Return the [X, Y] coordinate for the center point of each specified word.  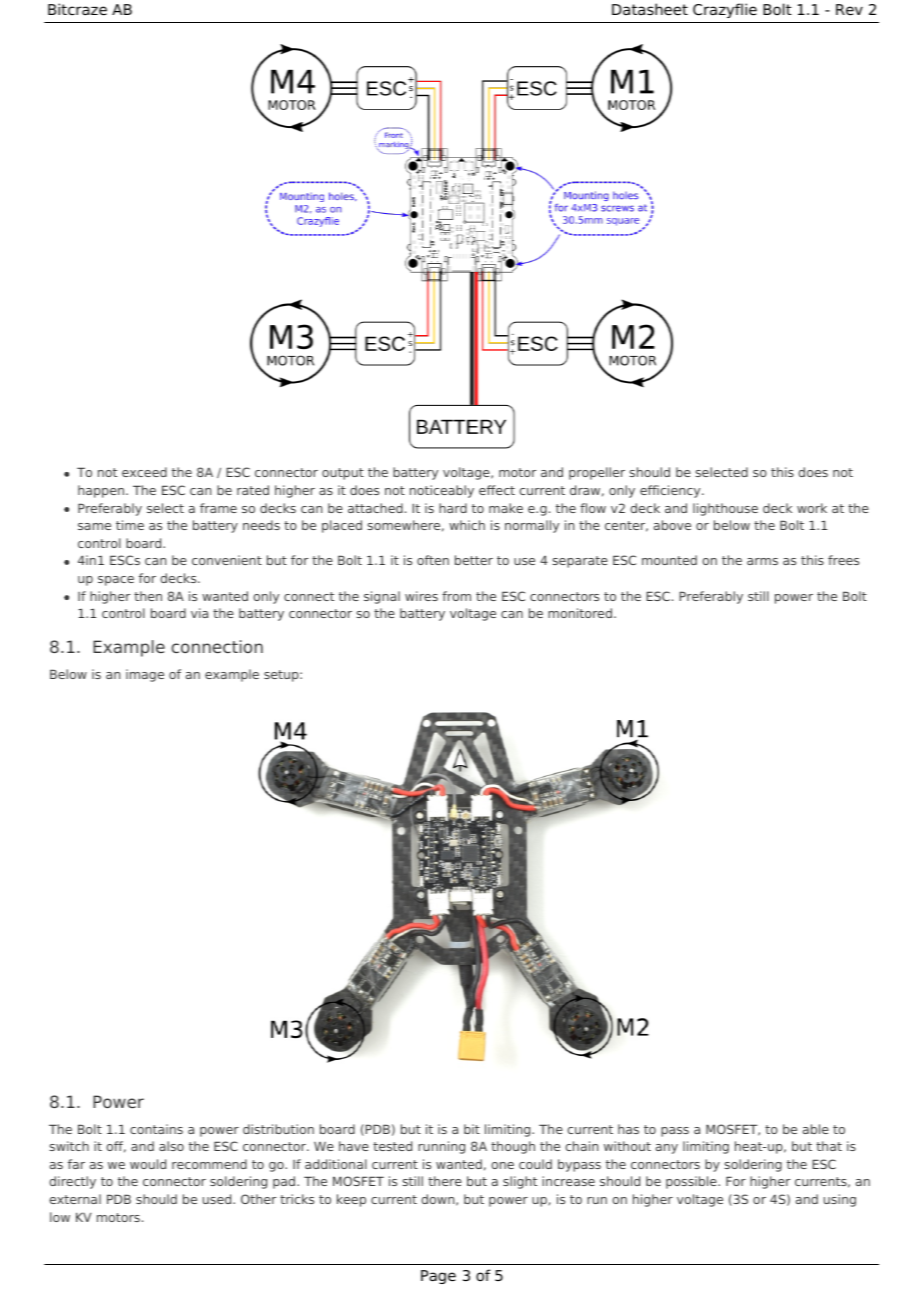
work [812, 508]
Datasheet [650, 9]
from [456, 596]
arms [762, 561]
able [816, 1129]
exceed [144, 472]
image [145, 675]
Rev [849, 9]
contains [156, 1129]
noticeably [442, 491]
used [218, 1199]
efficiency [671, 491]
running [441, 1147]
